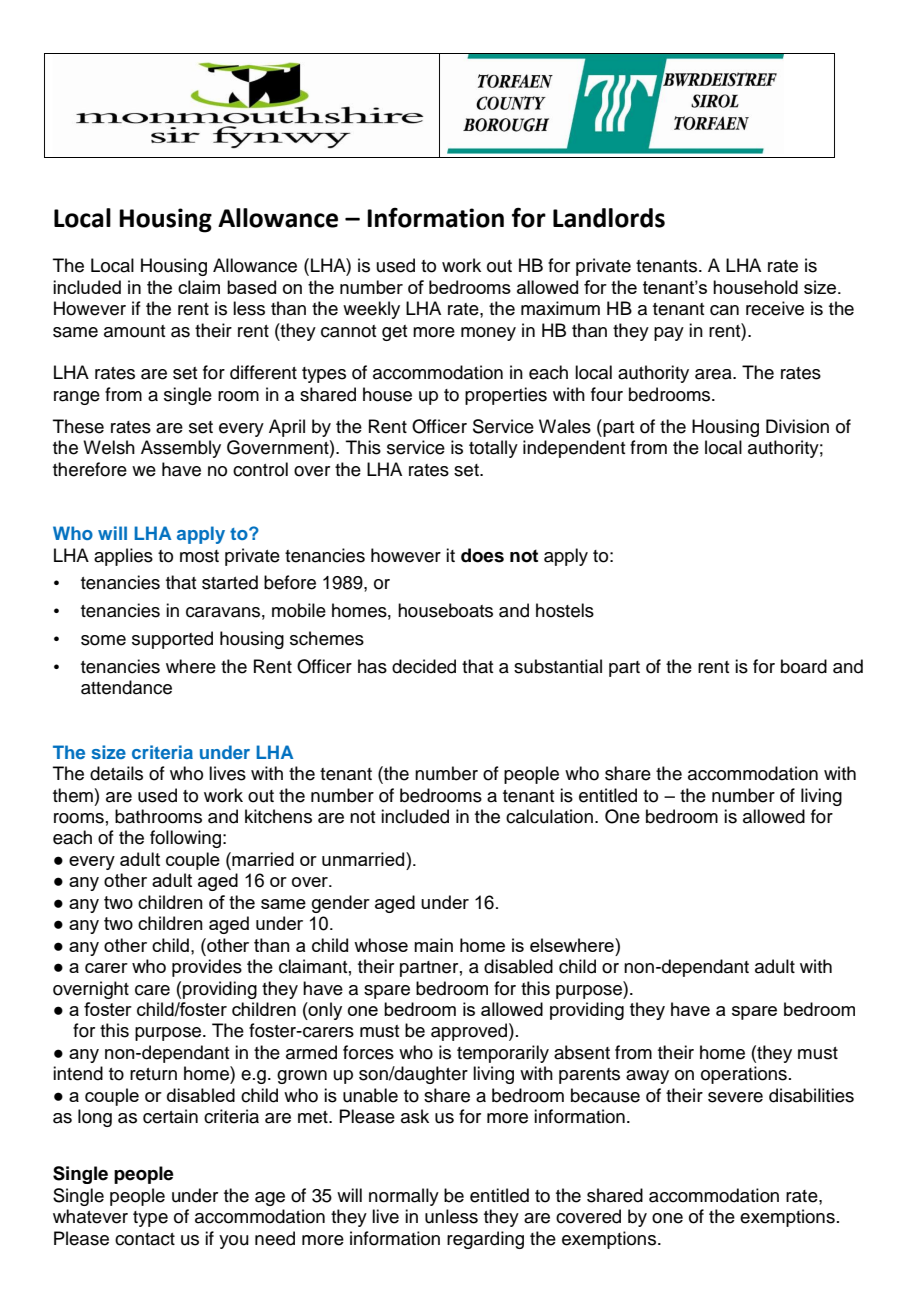 This screenshot has width=924, height=1308. I want to click on severe, so click(735, 1097).
